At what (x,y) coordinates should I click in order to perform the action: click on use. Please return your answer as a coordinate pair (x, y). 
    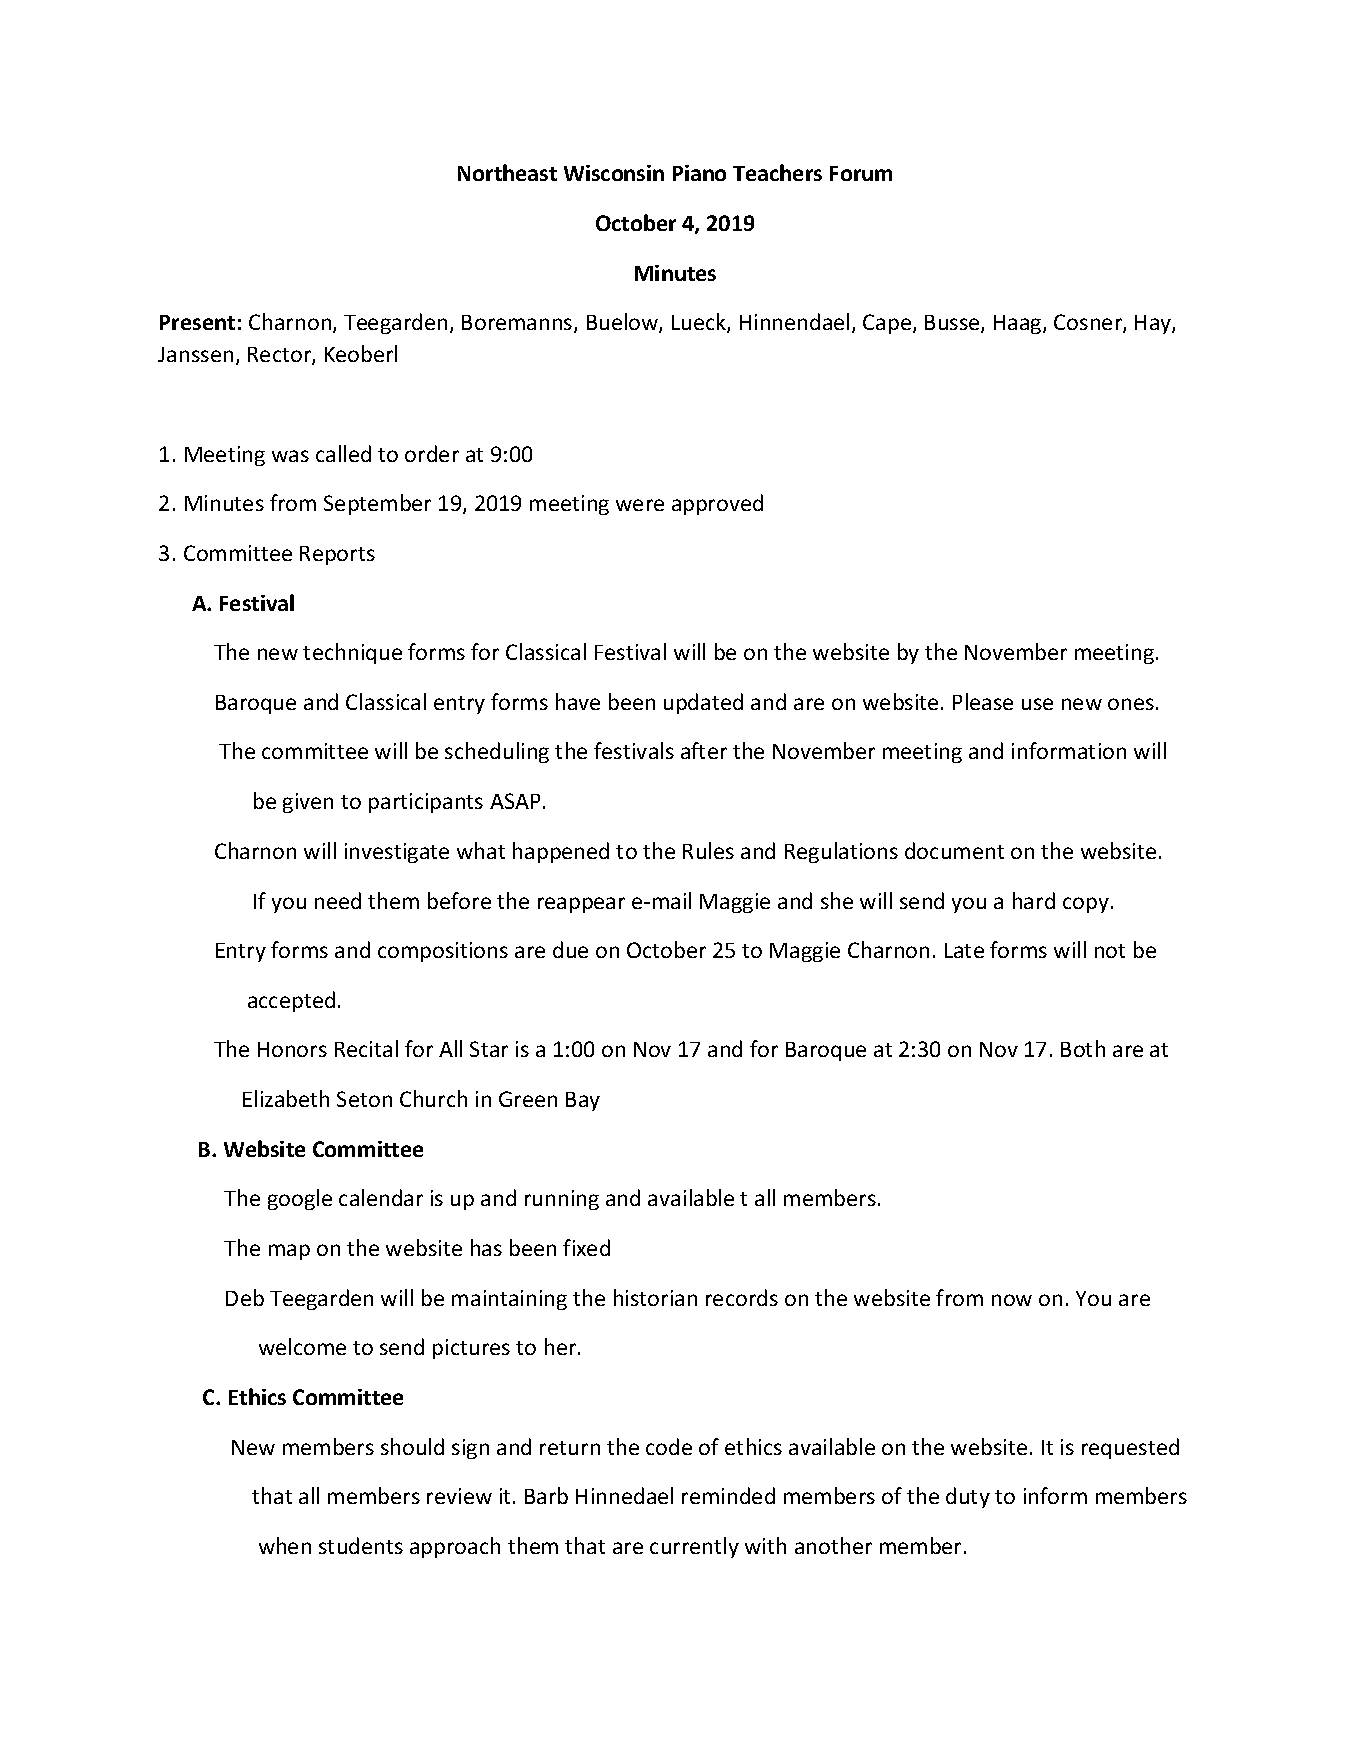
    Looking at the image, I should click on (1037, 704).
